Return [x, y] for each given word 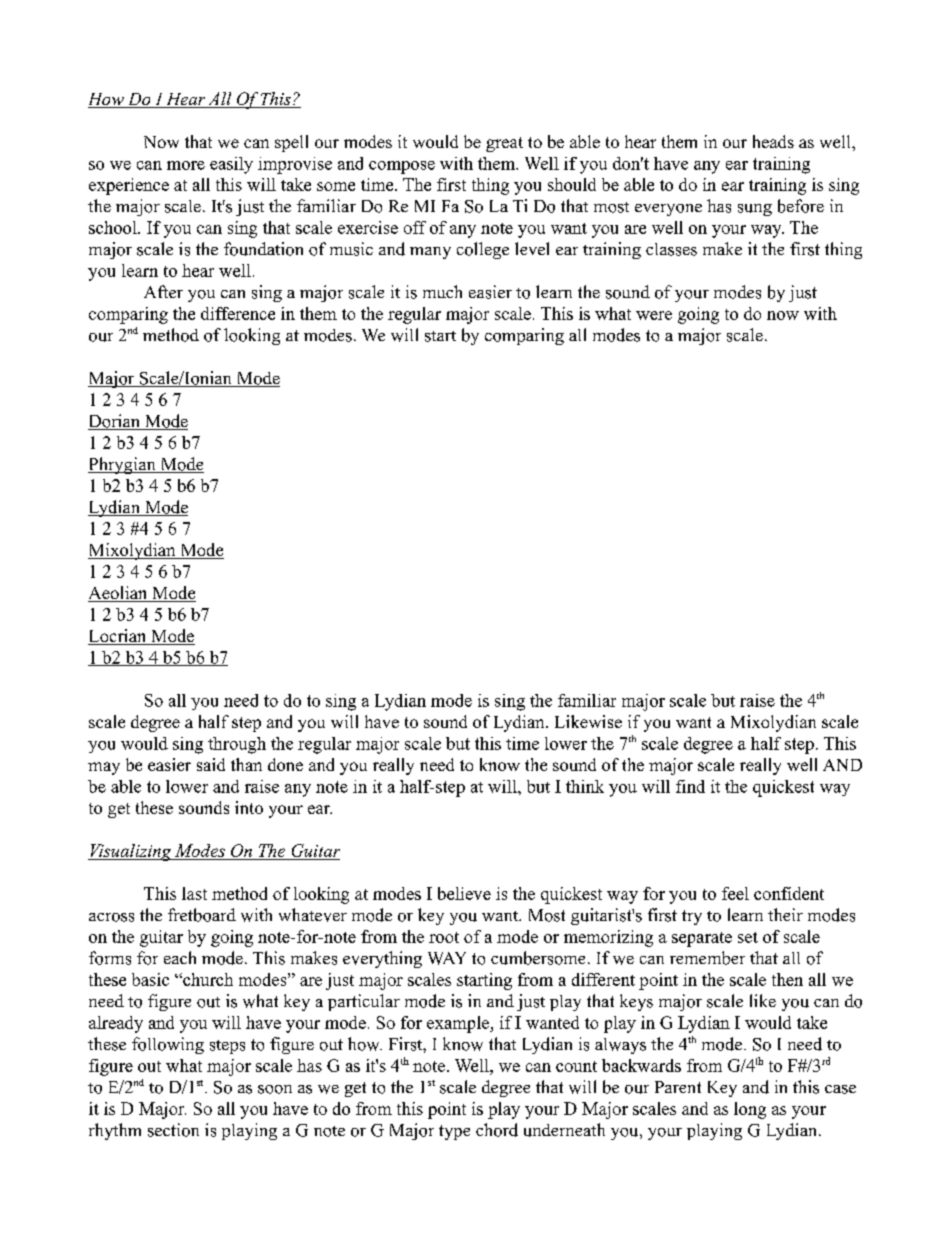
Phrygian [123, 465]
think [585, 786]
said [211, 764]
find [690, 786]
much [442, 291]
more [186, 165]
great [504, 144]
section [173, 1130]
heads [773, 141]
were [654, 315]
